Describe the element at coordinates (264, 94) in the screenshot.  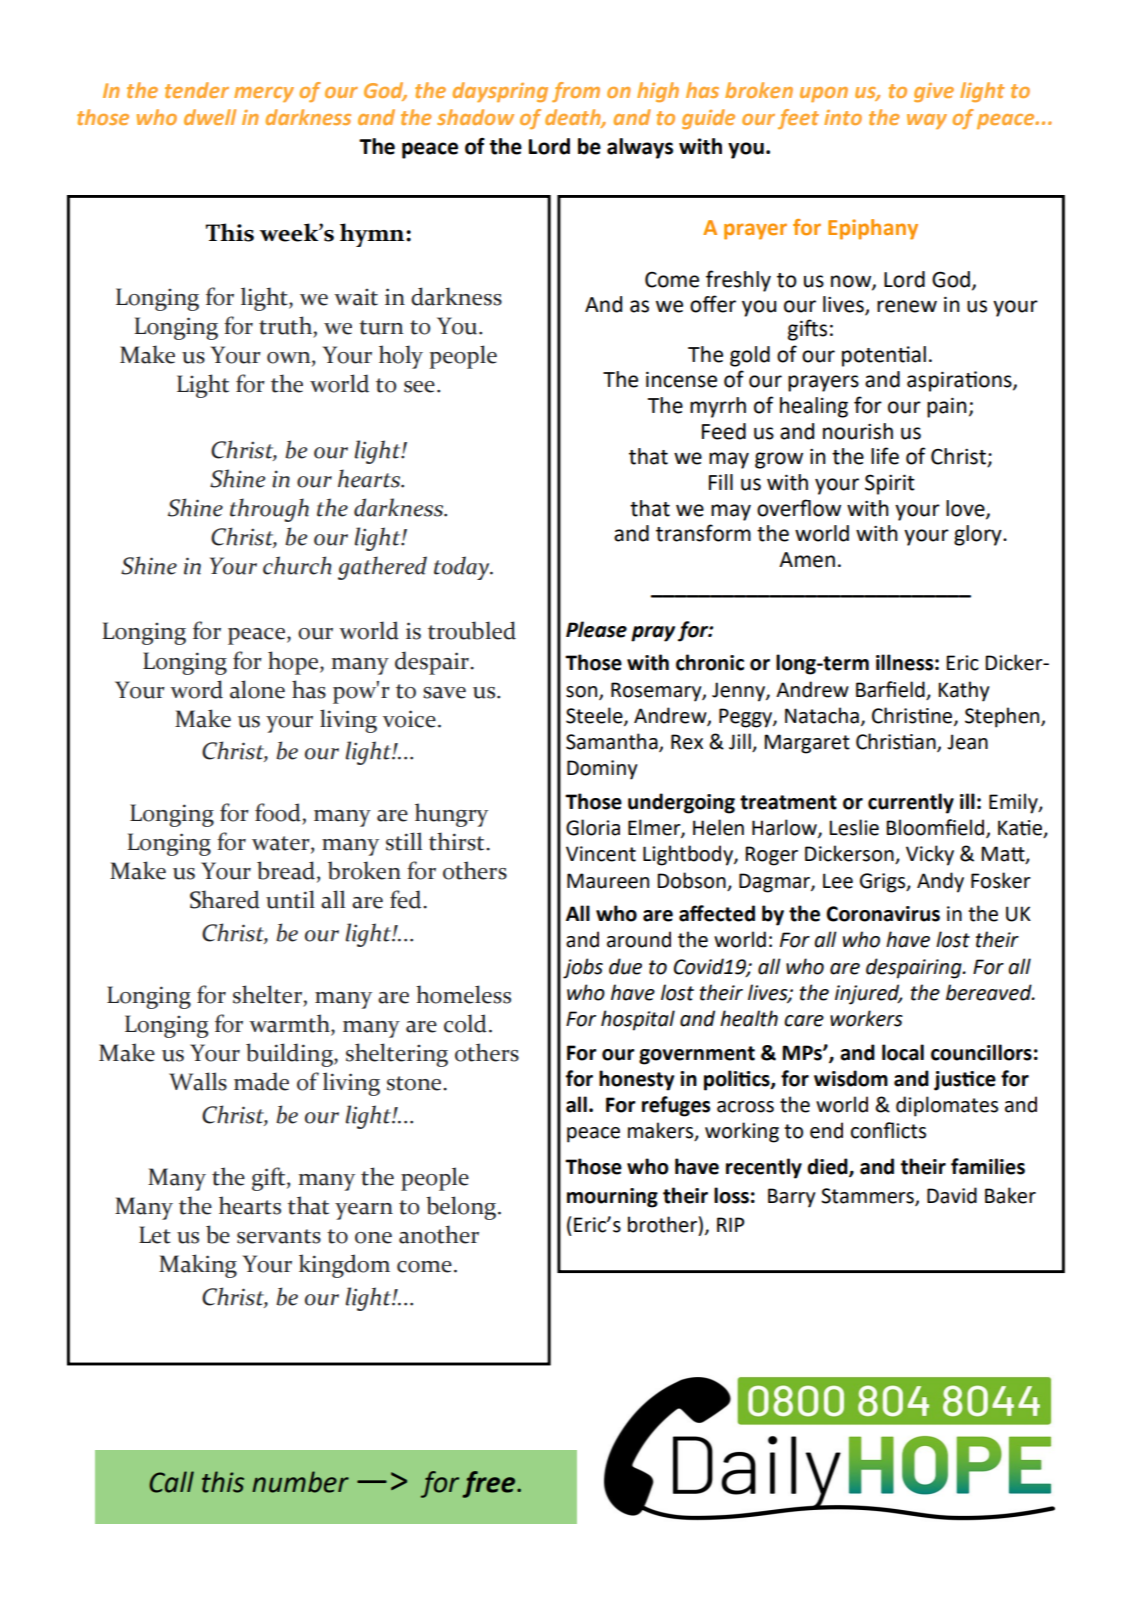
I see `mercy` at that location.
